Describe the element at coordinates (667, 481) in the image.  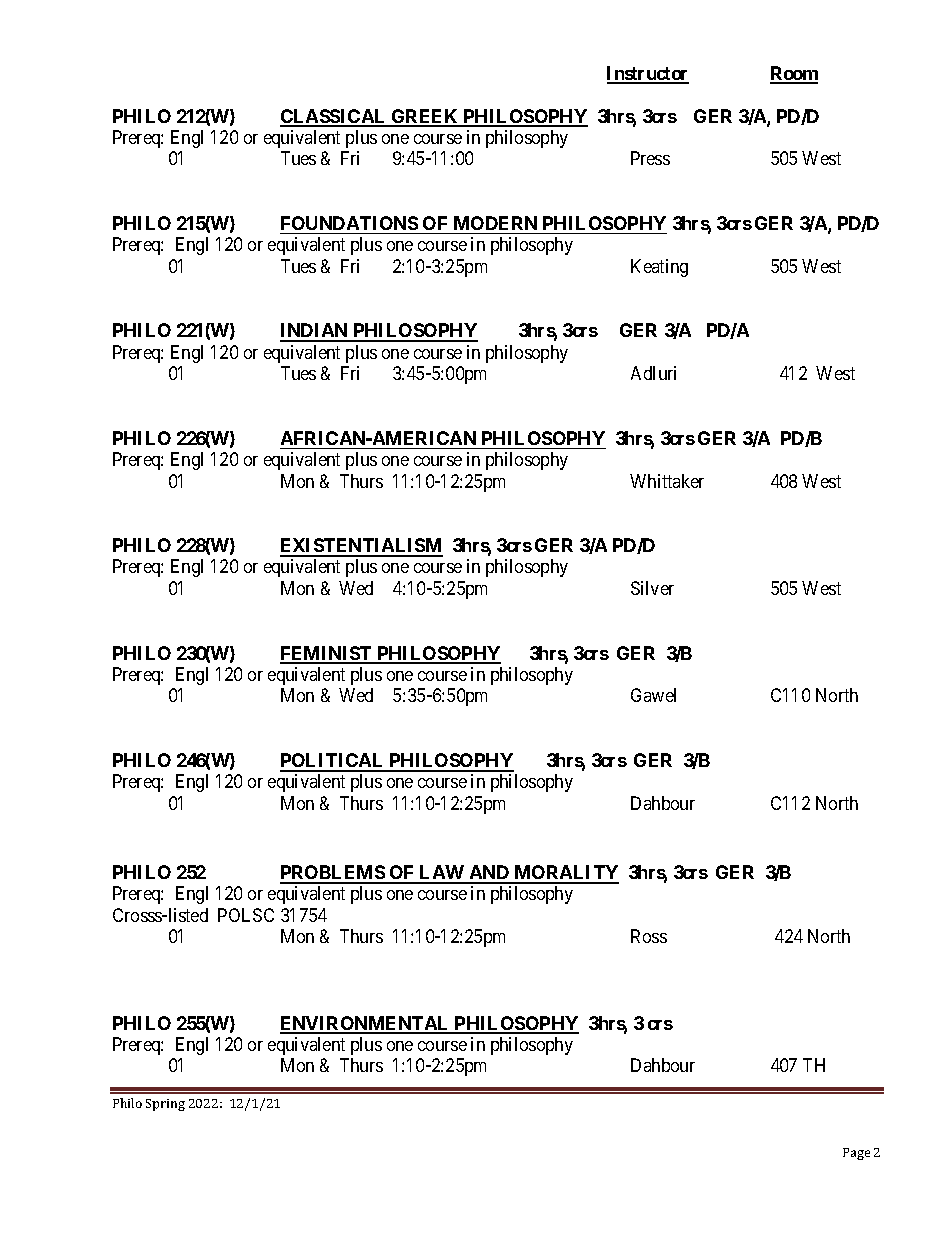
I see `Whittaker` at that location.
